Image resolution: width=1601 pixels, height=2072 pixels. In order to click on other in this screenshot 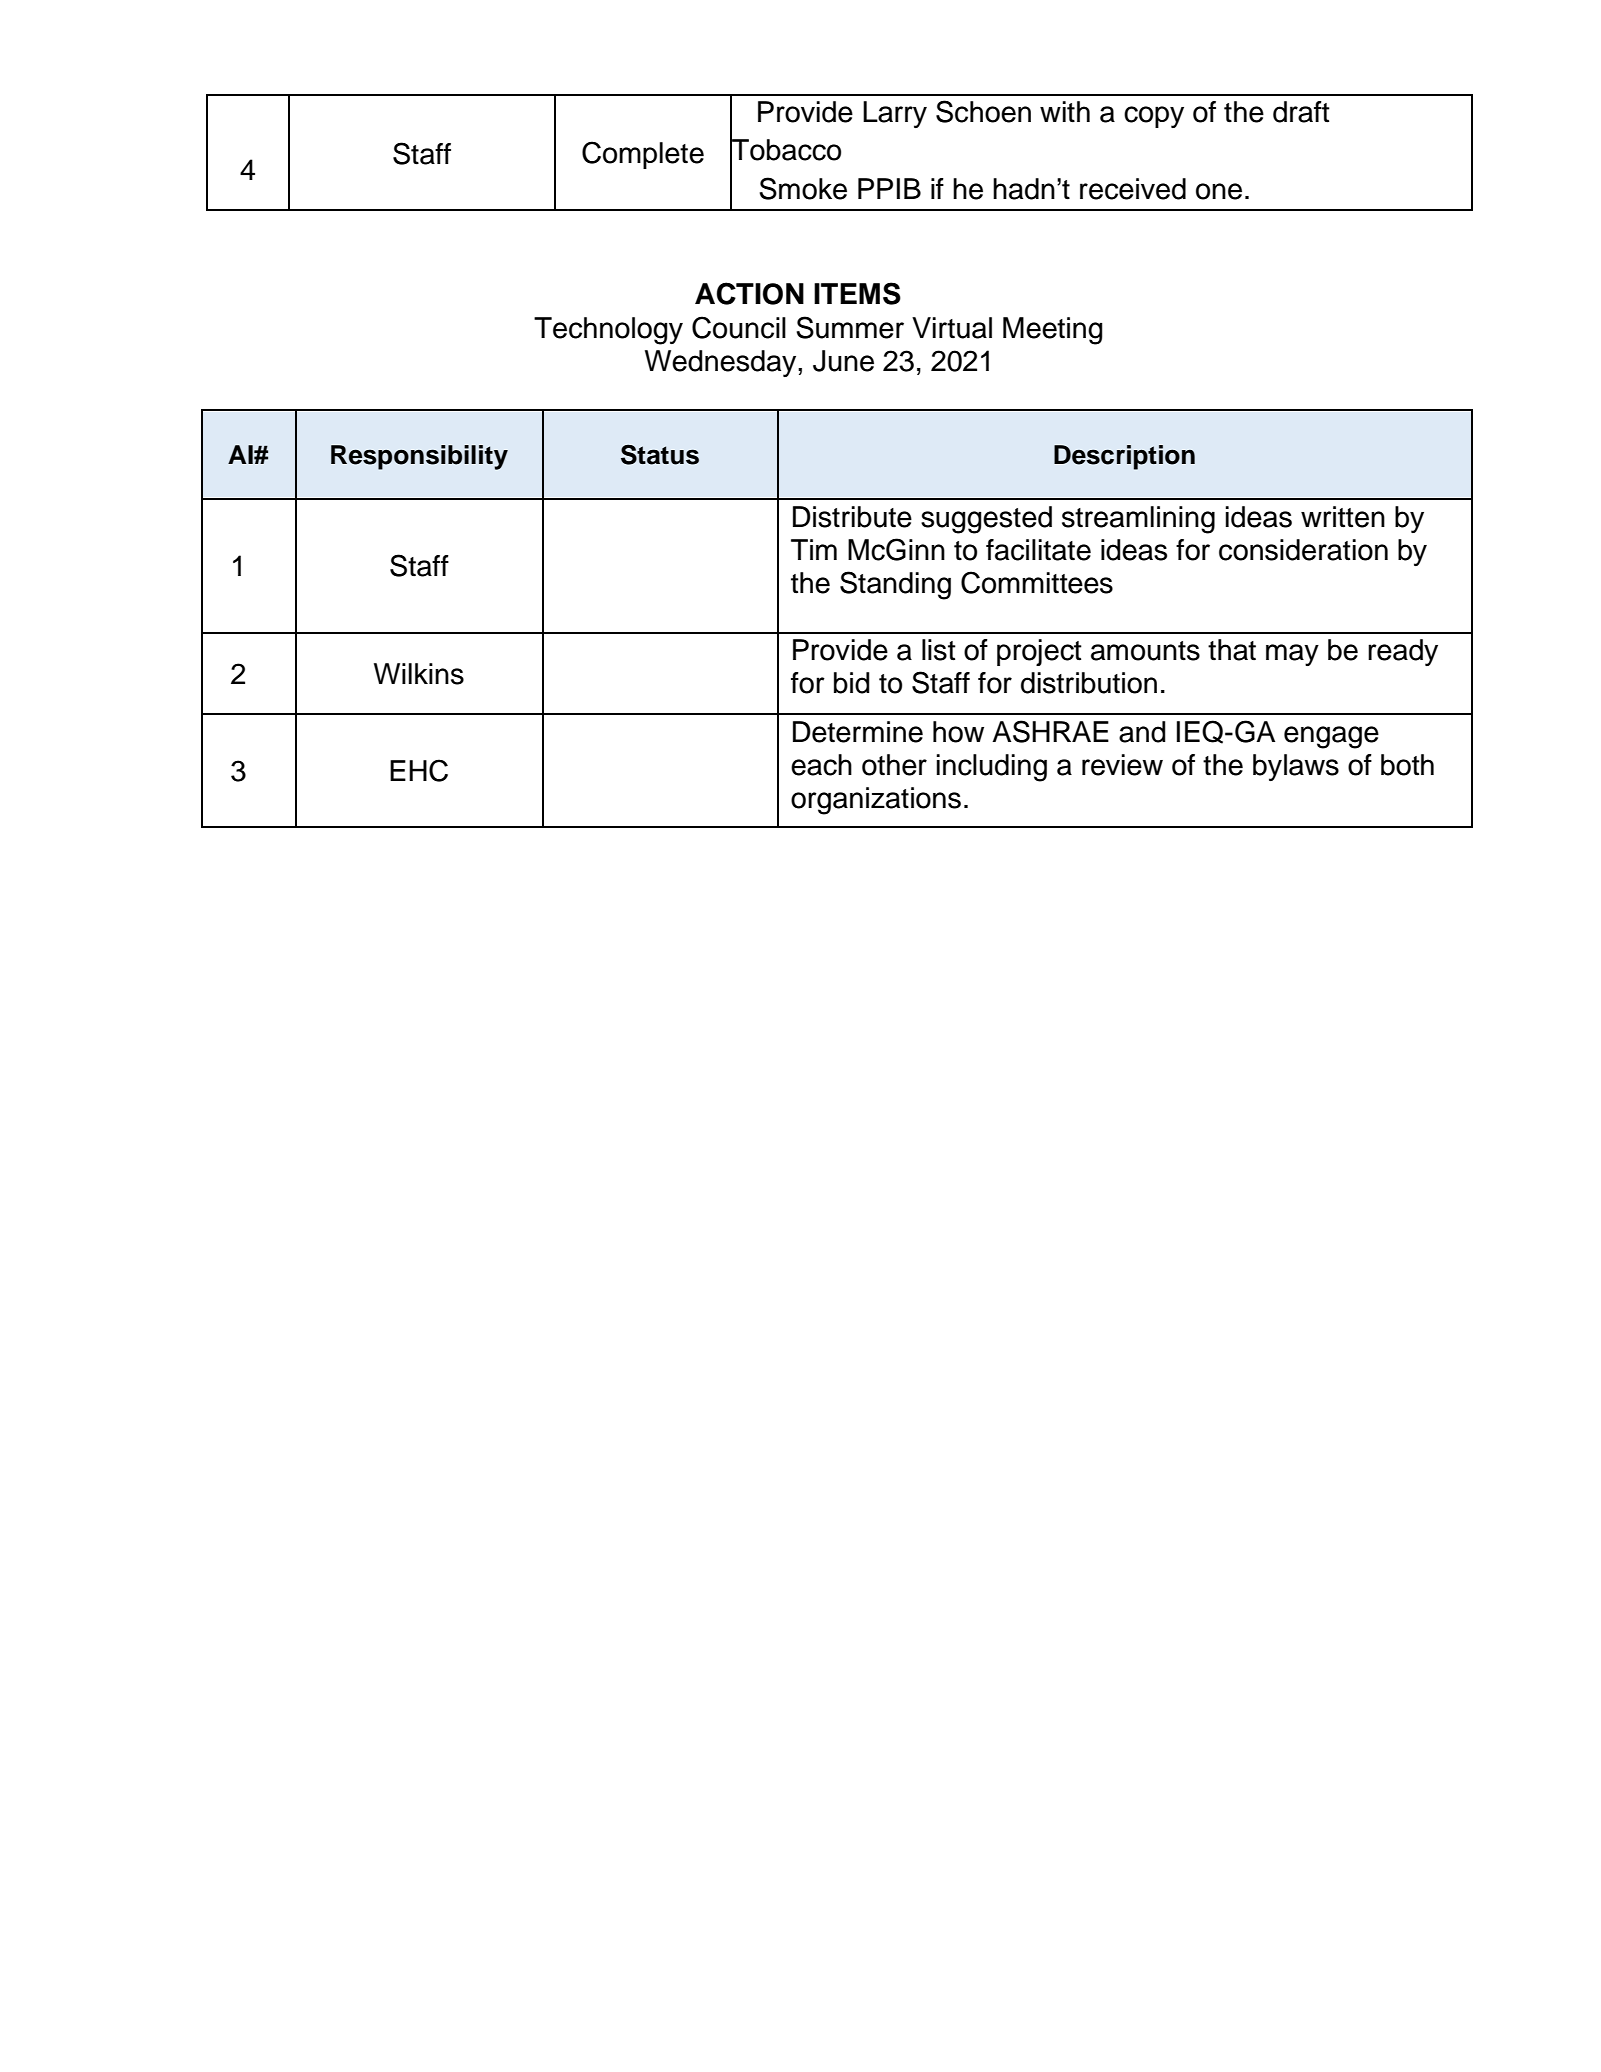, I will do `click(894, 765)`.
